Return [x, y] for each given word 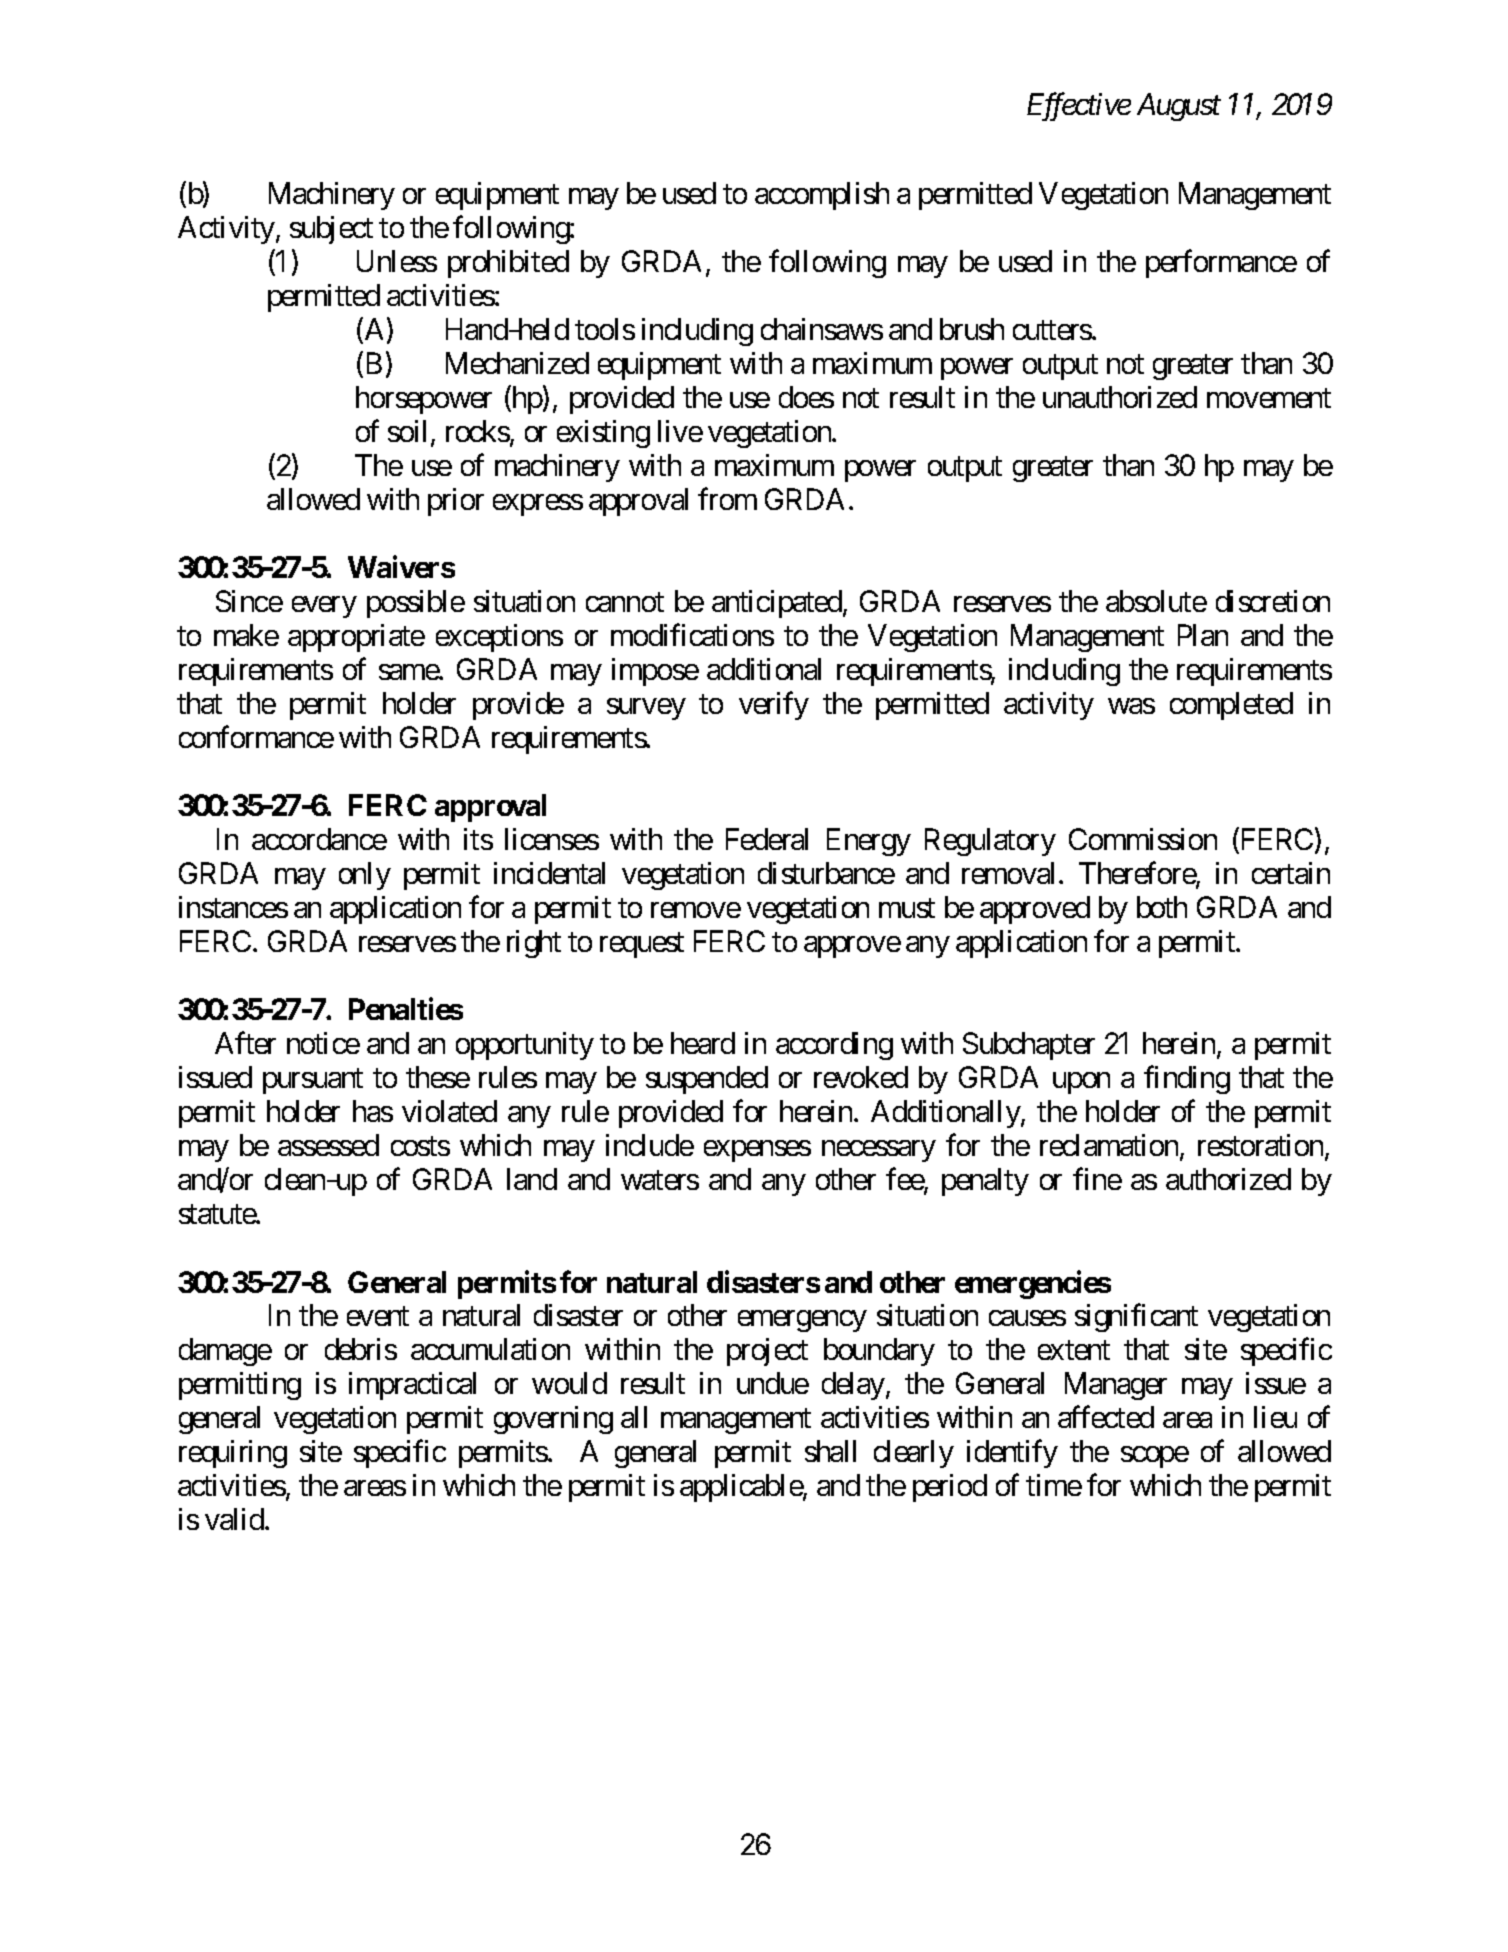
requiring [233, 1454]
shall [830, 1451]
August [1179, 107]
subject [331, 230]
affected [1106, 1417]
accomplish [822, 196]
